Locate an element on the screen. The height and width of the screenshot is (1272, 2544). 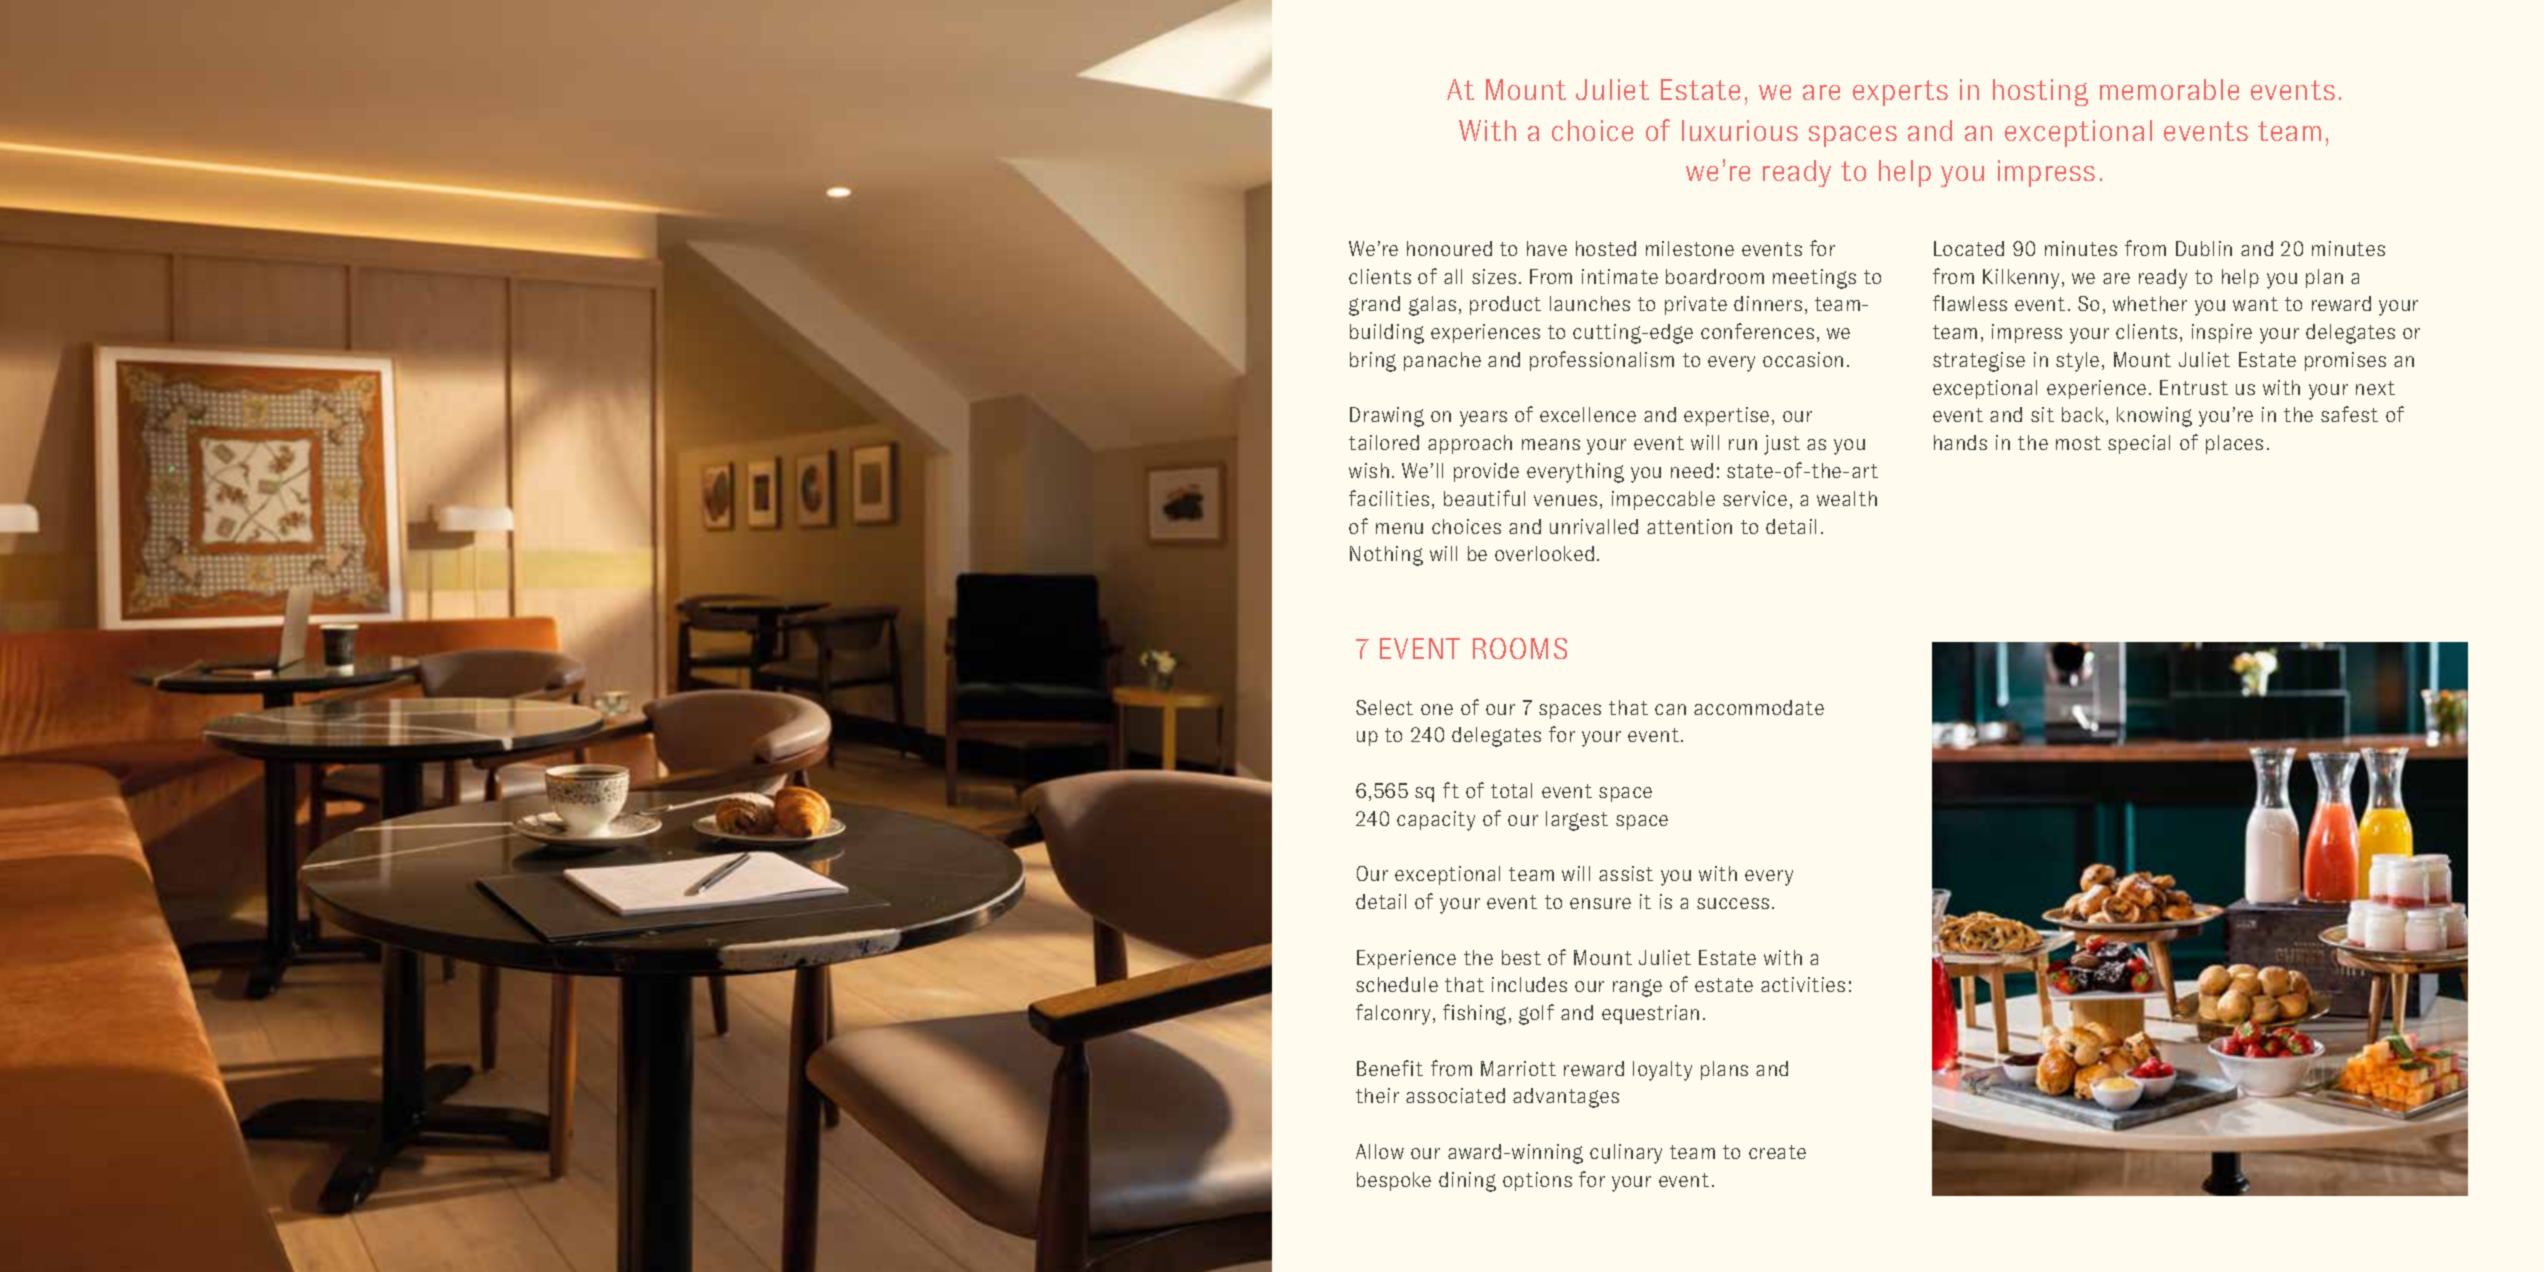
activities is located at coordinates (1803, 984).
